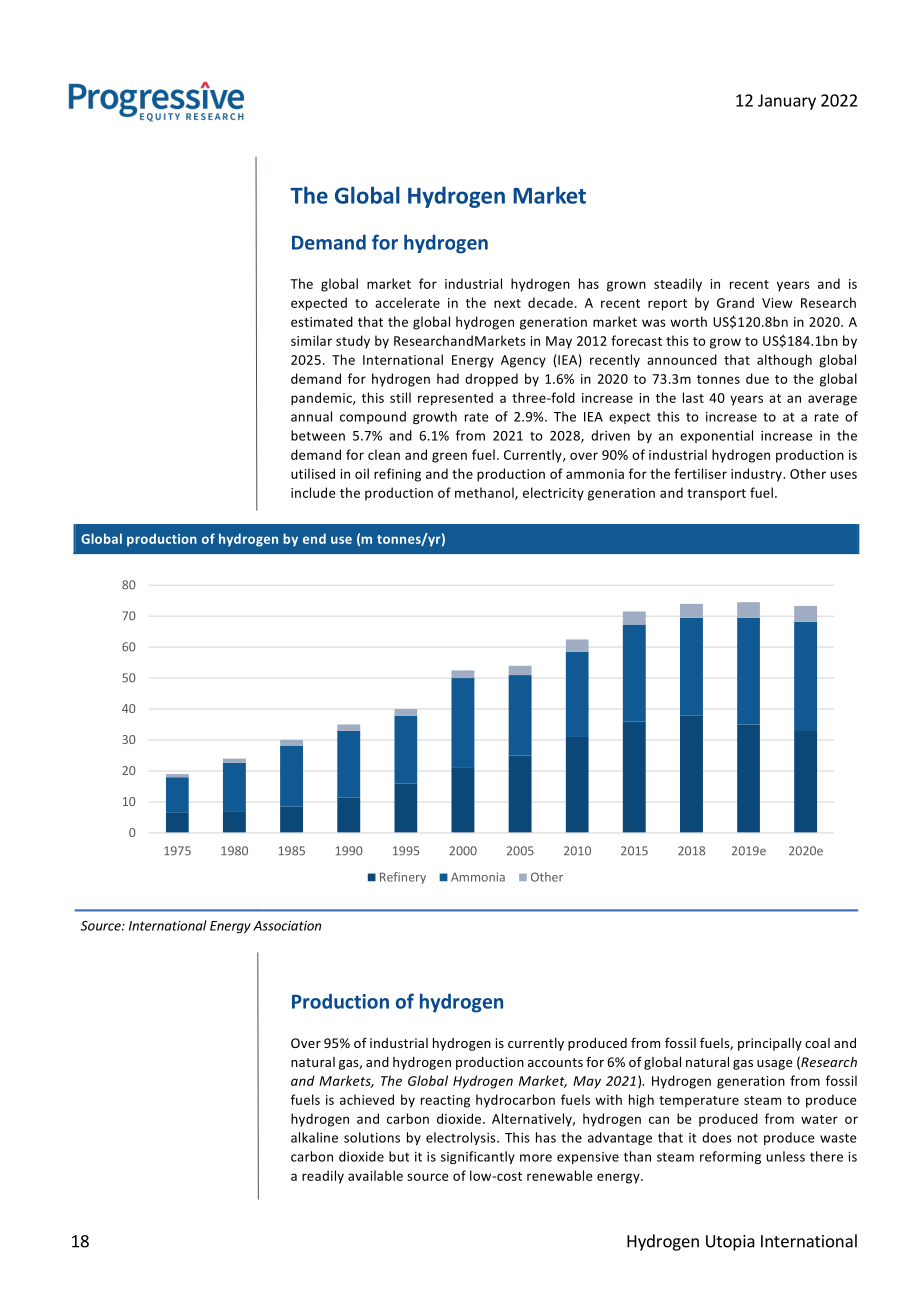 The height and width of the screenshot is (1308, 924). What do you see at coordinates (314, 538) in the screenshot?
I see `end` at bounding box center [314, 538].
